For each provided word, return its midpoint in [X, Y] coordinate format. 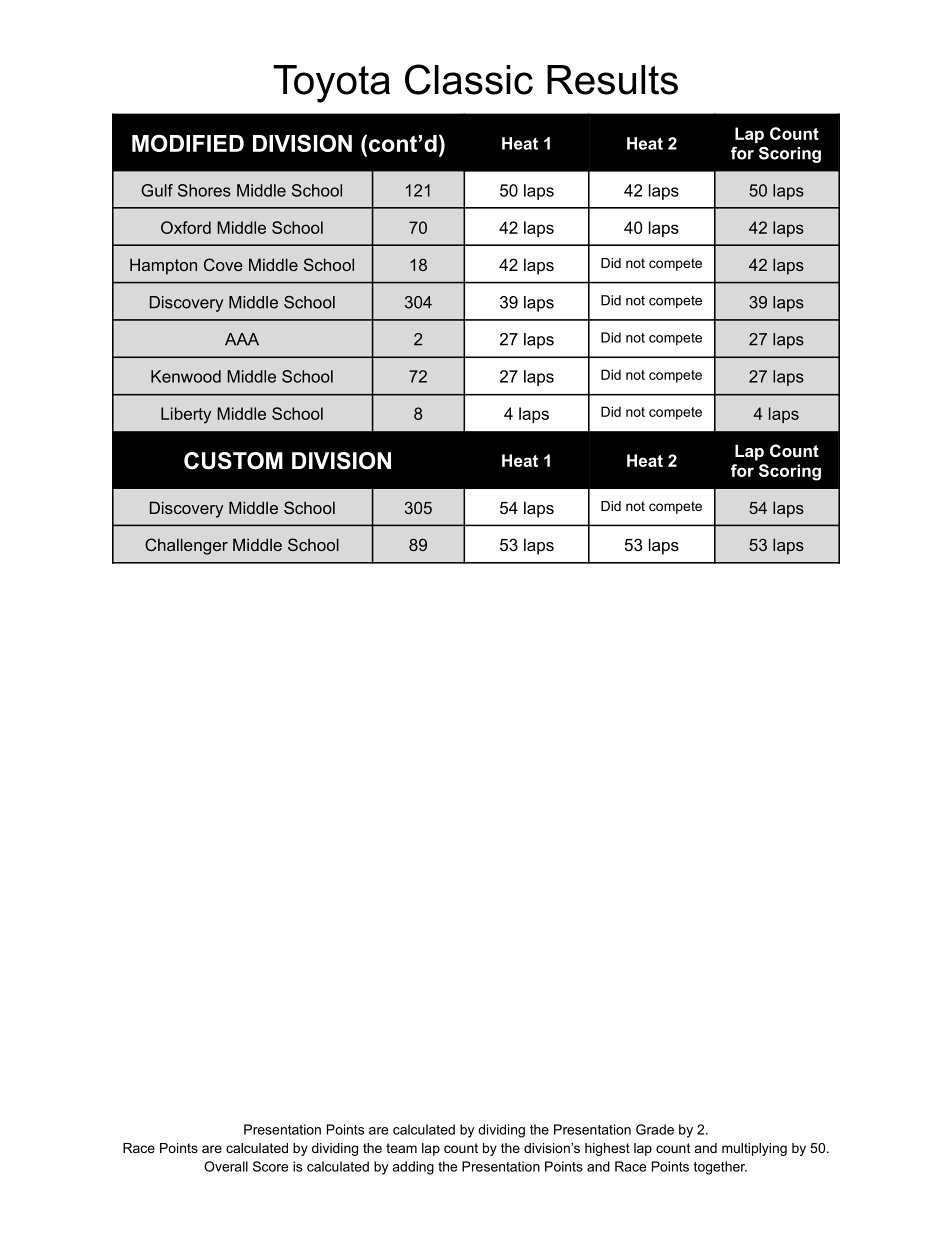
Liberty [186, 415]
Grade [655, 1129]
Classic [469, 79]
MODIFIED [188, 143]
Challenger [186, 546]
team [401, 1148]
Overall [226, 1166]
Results [612, 80]
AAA [242, 339]
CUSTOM [233, 461]
